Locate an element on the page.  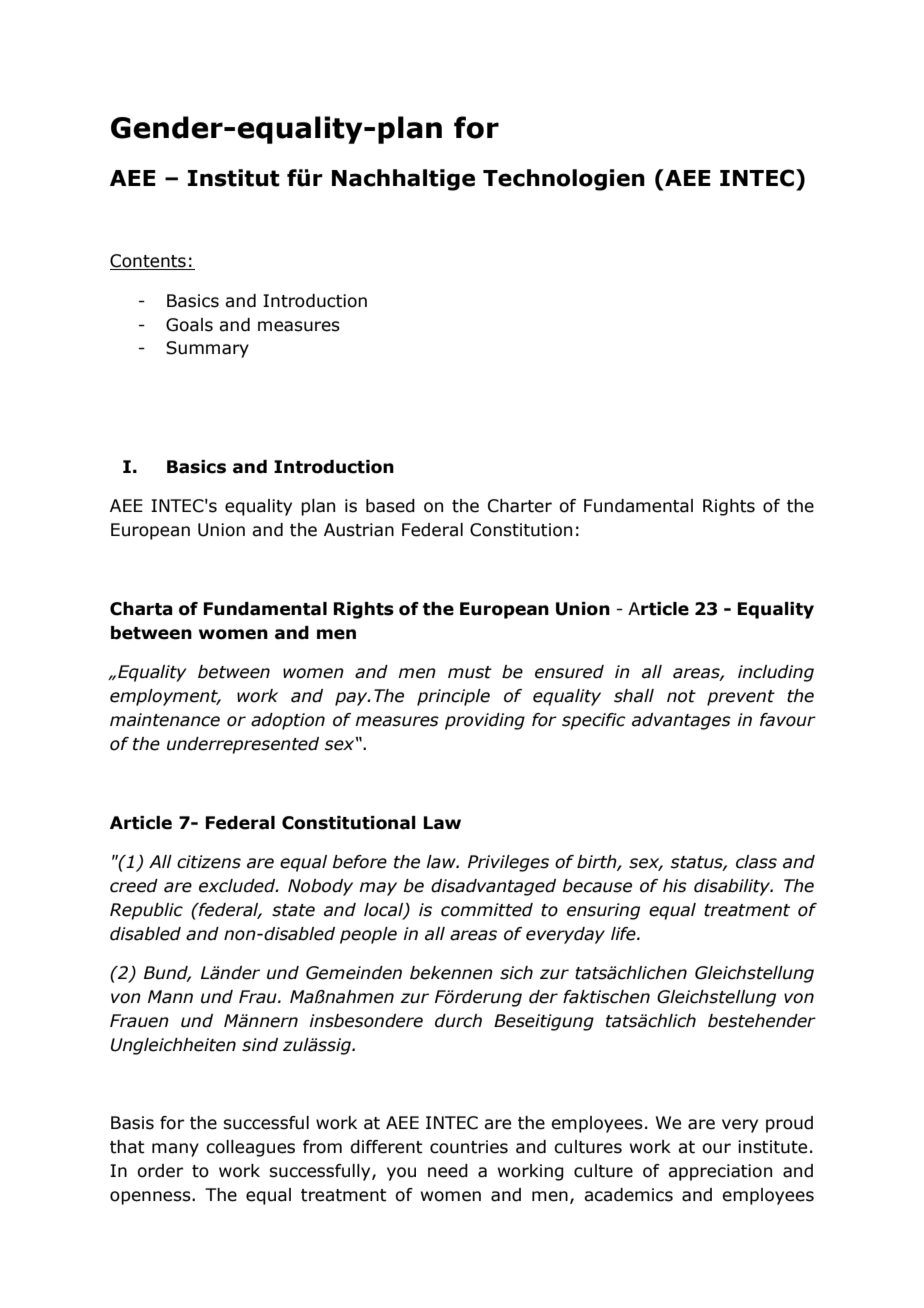
many is located at coordinates (175, 1150).
